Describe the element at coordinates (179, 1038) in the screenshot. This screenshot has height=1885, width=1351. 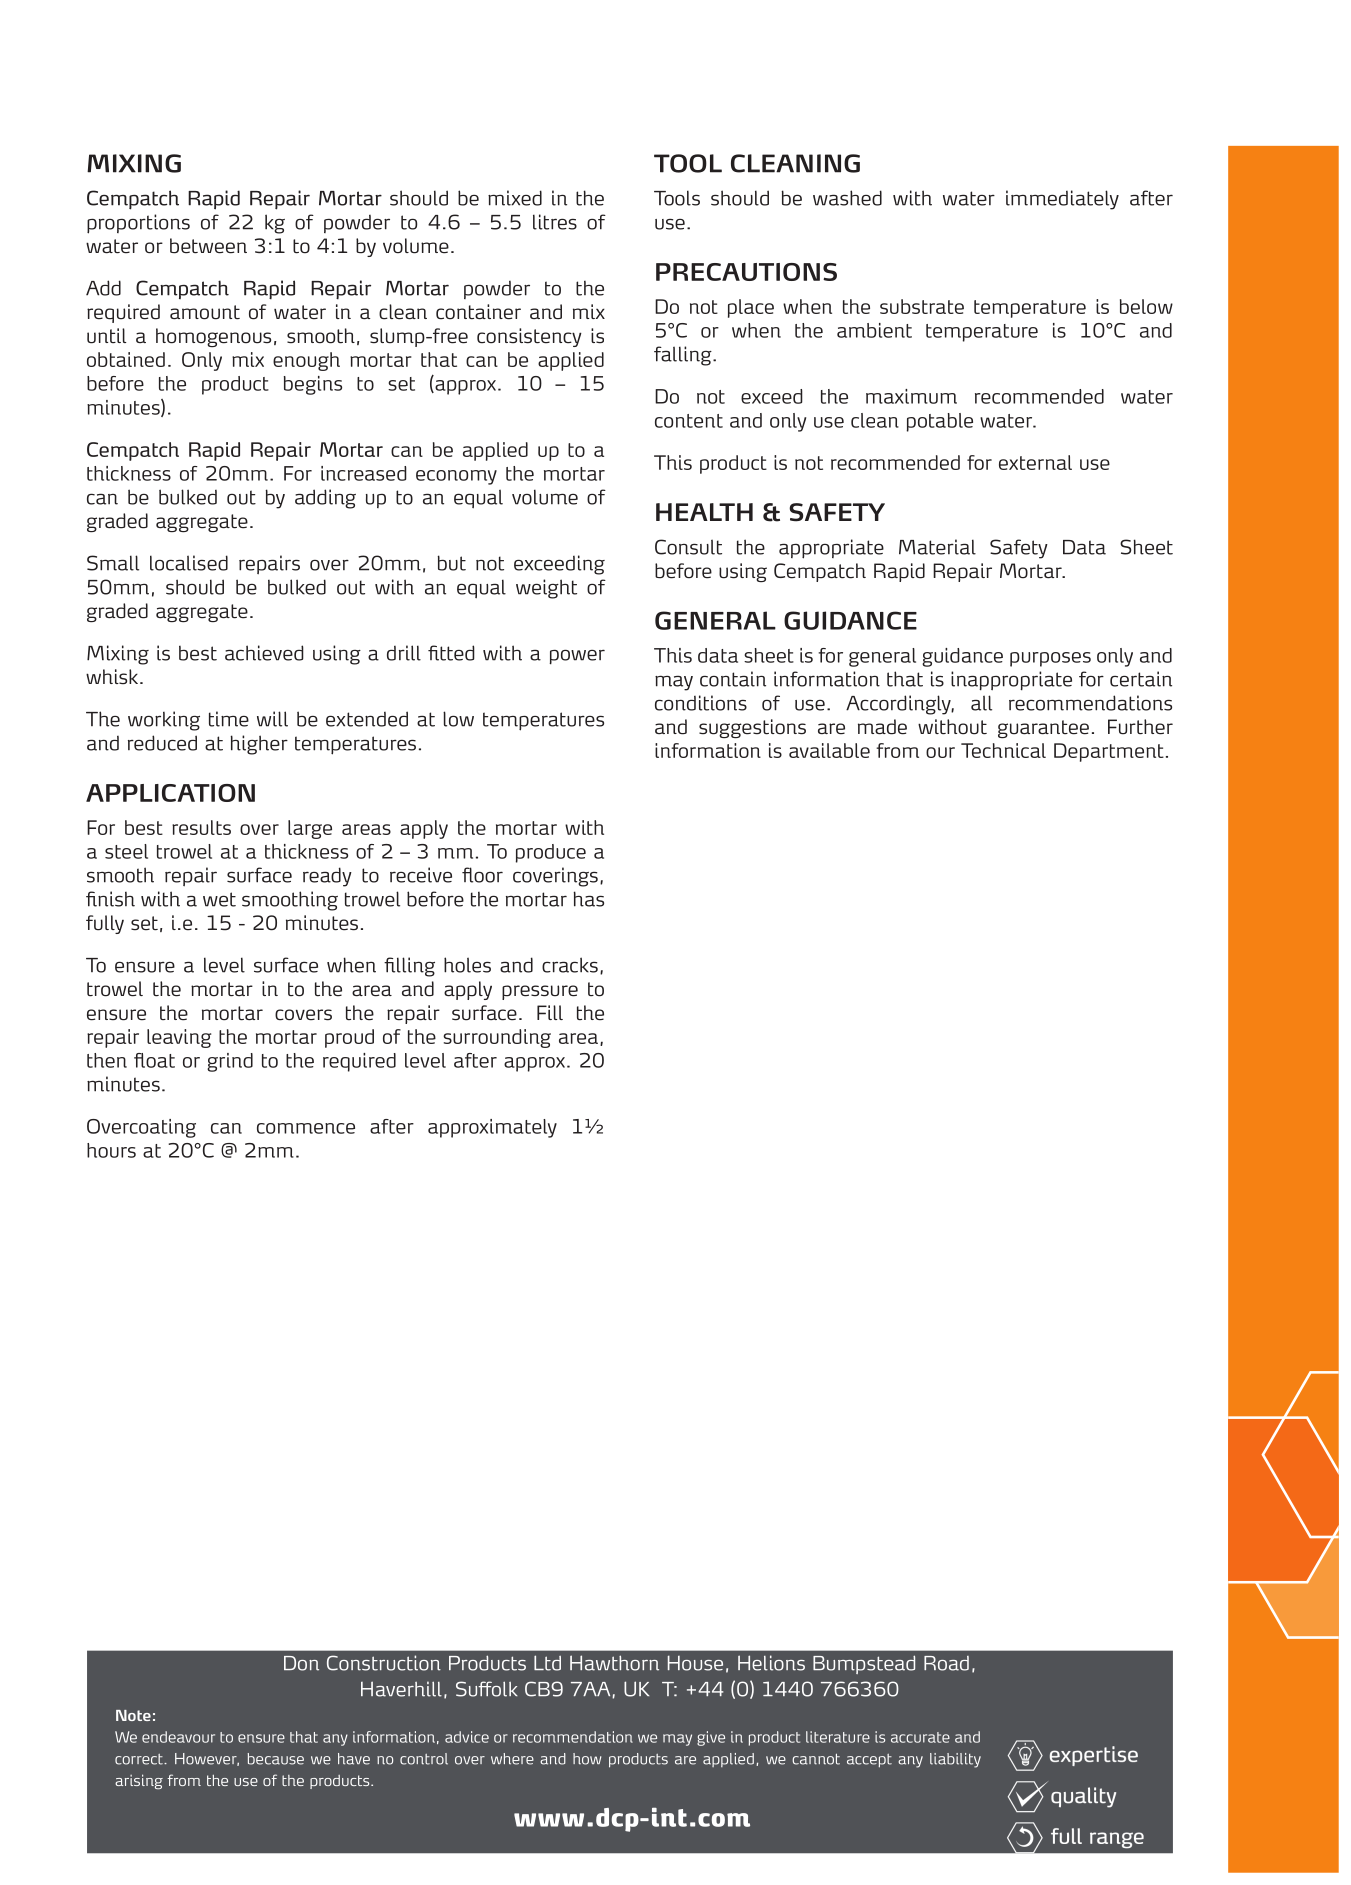
I see `leaving` at that location.
